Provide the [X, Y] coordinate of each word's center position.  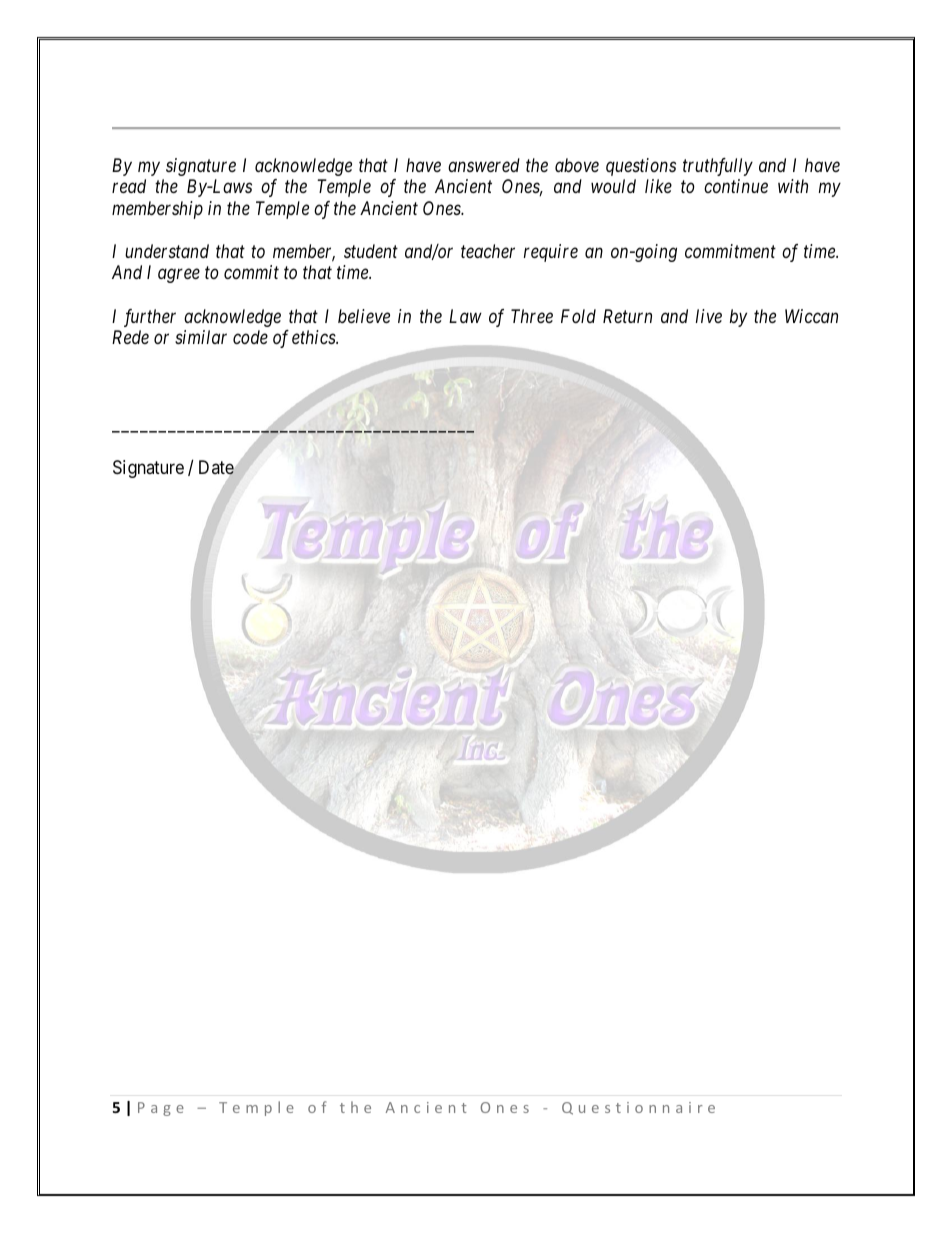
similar [201, 337]
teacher [488, 251]
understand [167, 251]
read [129, 186]
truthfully [718, 167]
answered [484, 165]
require [551, 253]
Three [532, 316]
